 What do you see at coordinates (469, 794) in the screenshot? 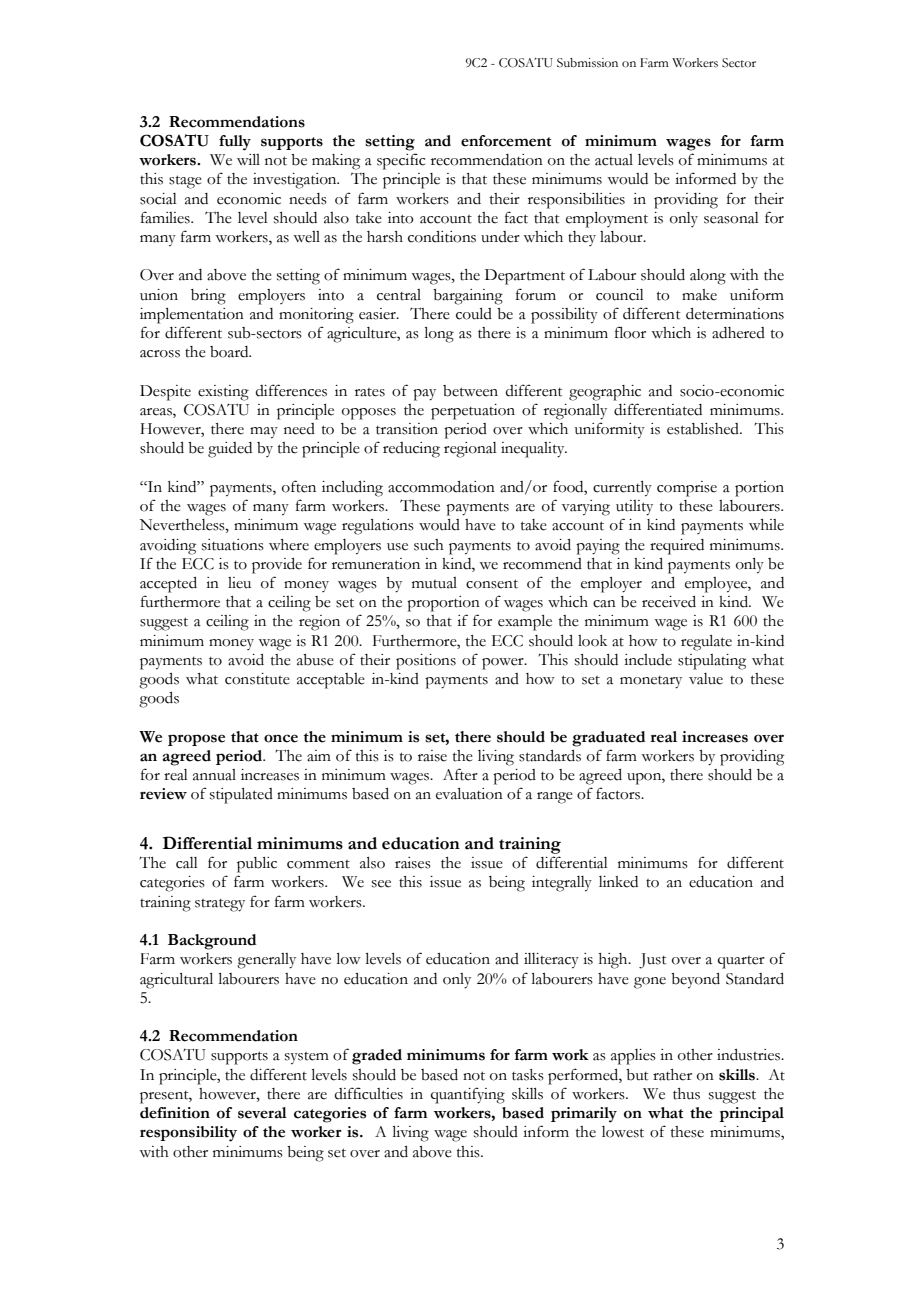
I see `evaluation` at bounding box center [469, 794].
